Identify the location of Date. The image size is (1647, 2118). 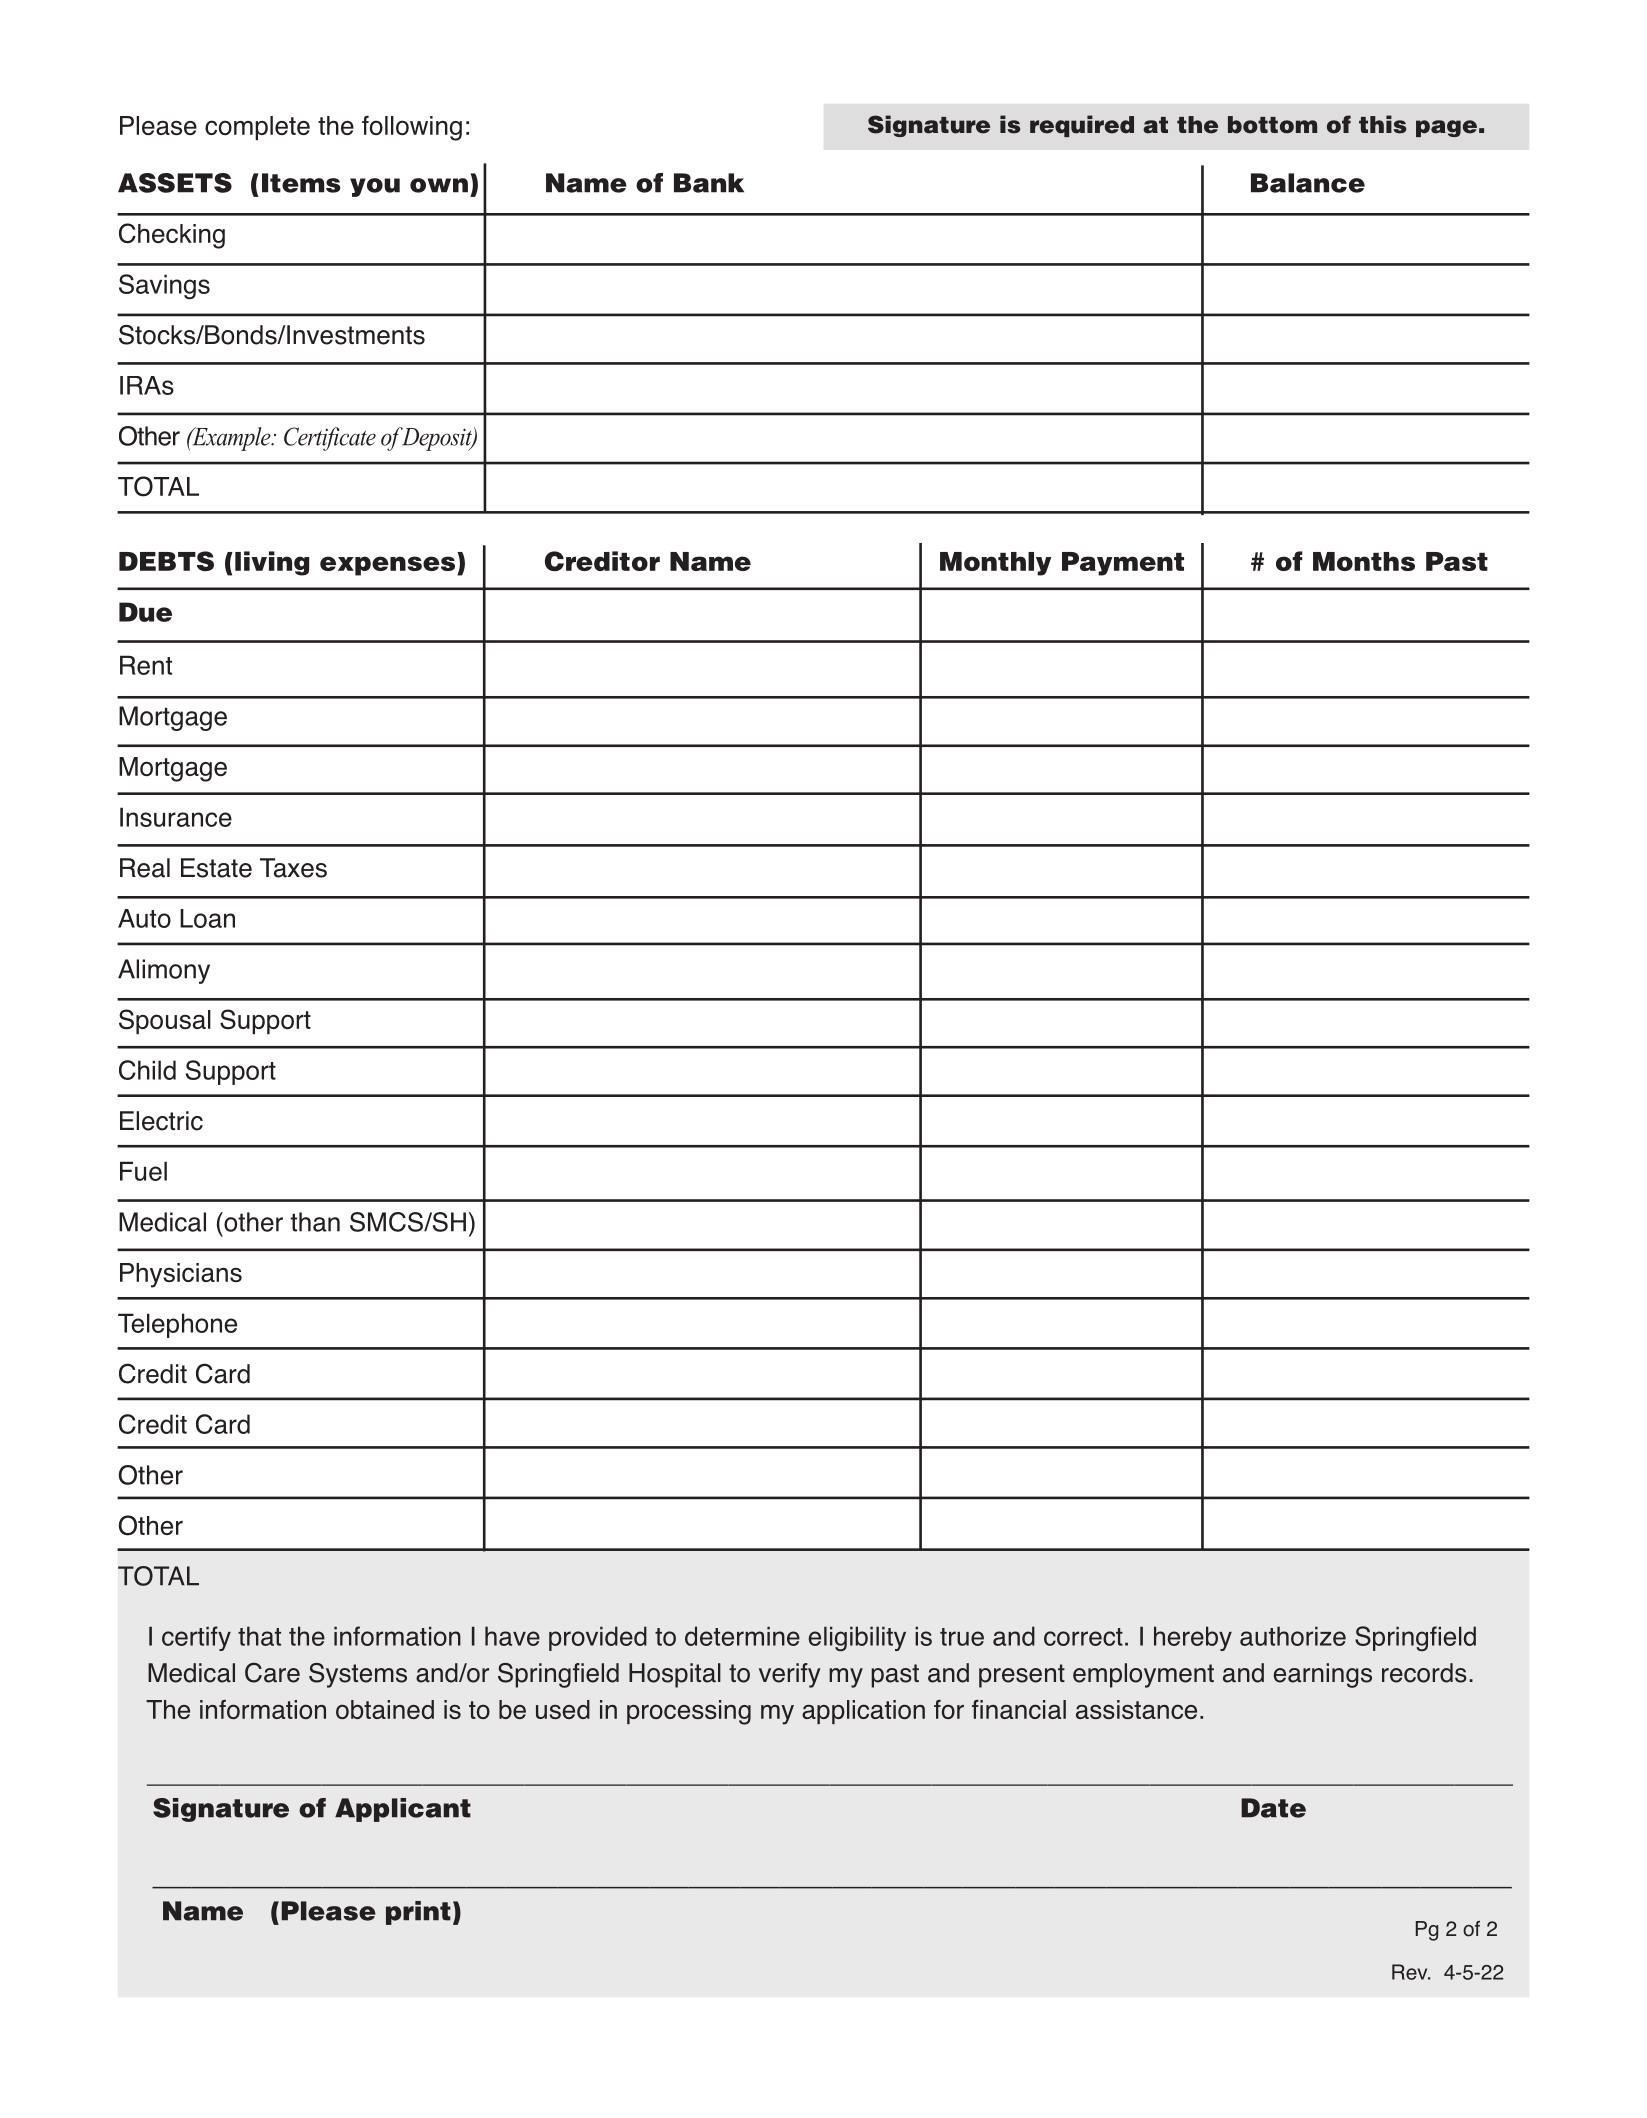
(1273, 1808).
